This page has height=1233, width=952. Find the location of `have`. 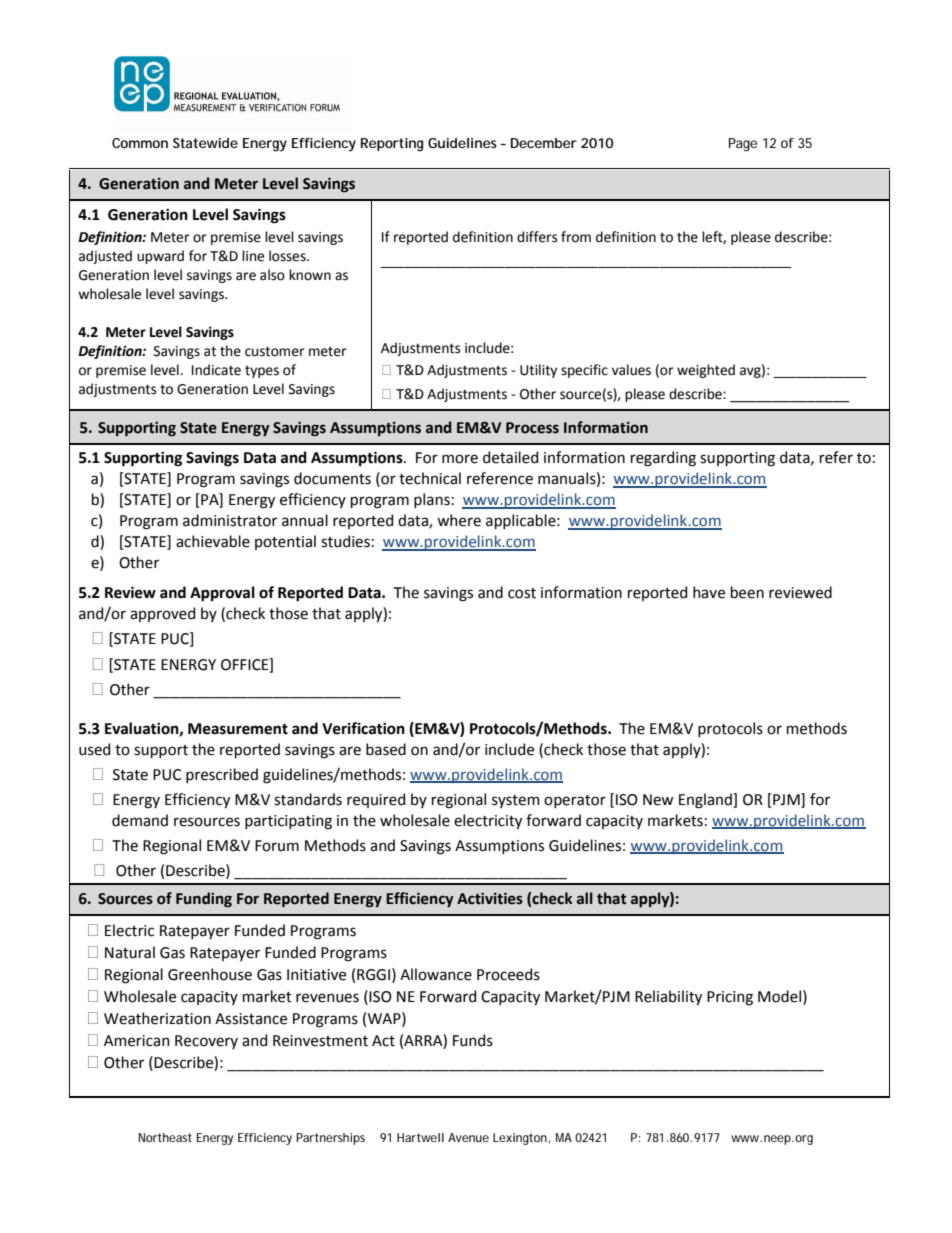

have is located at coordinates (709, 592).
